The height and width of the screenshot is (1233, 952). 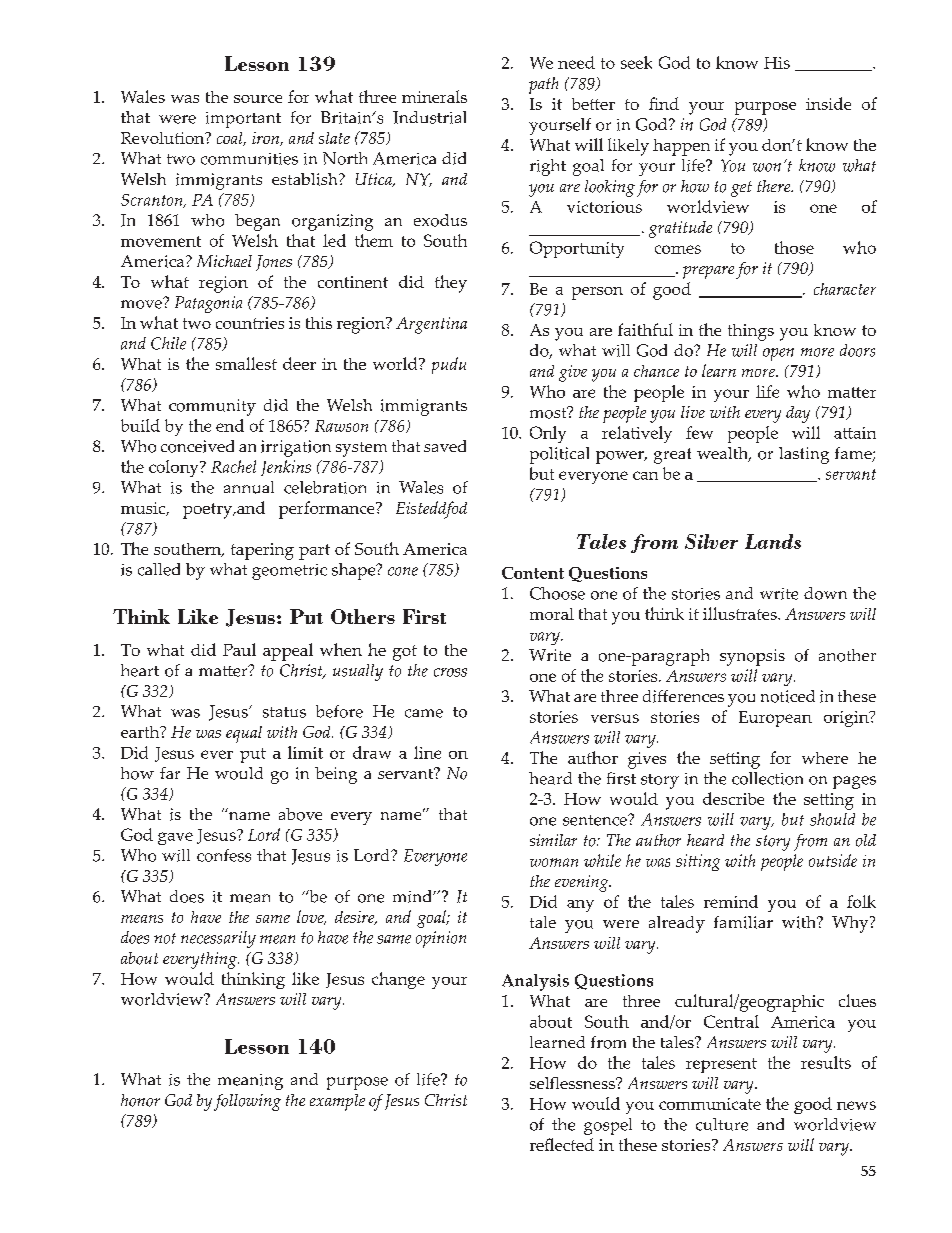 What do you see at coordinates (543, 85) in the screenshot?
I see `path` at bounding box center [543, 85].
